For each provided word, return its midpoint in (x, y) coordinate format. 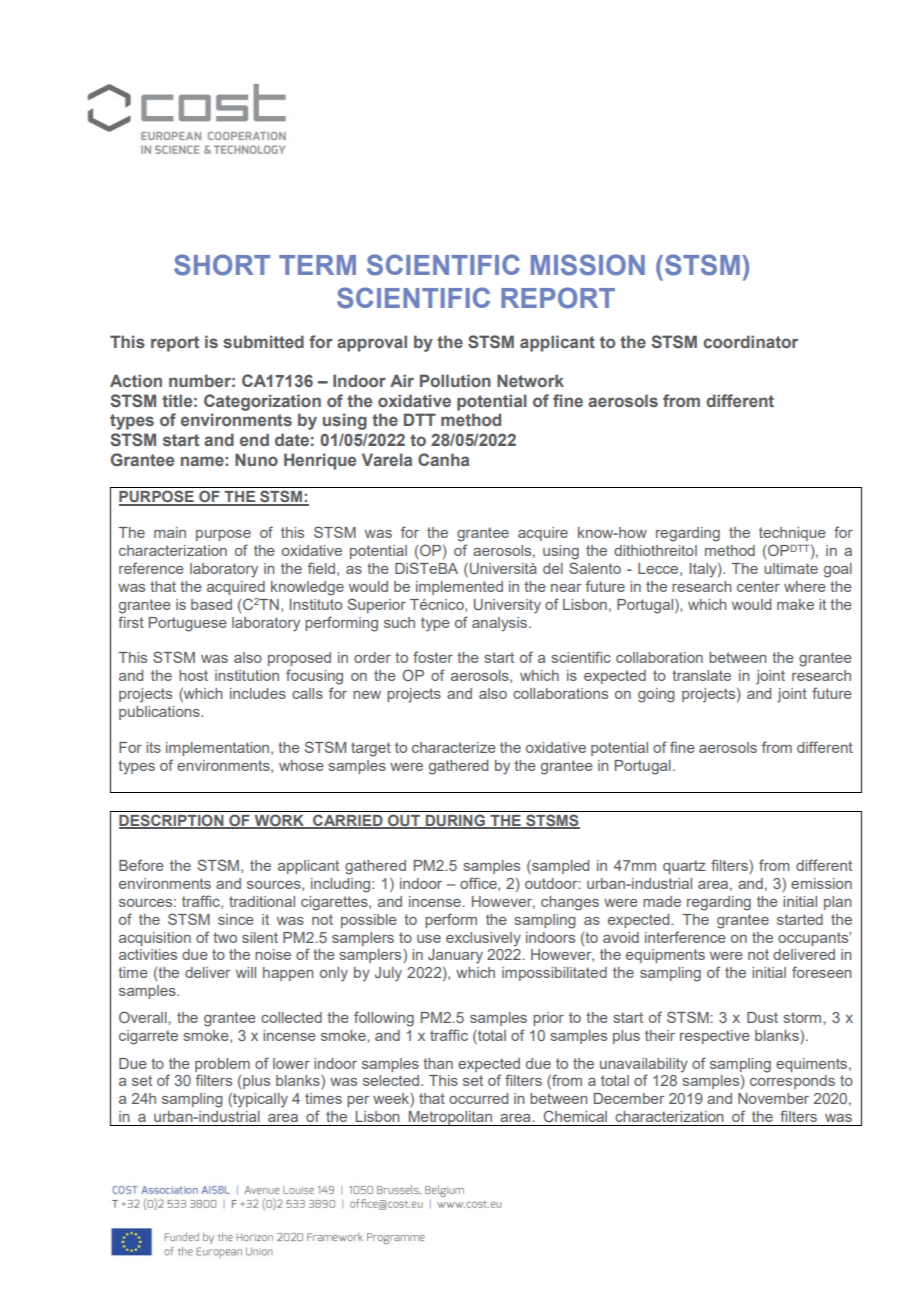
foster (433, 657)
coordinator (750, 341)
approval (372, 343)
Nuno (256, 459)
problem (222, 1065)
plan (837, 903)
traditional (262, 901)
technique (792, 534)
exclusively (483, 939)
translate (701, 675)
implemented (459, 588)
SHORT (222, 265)
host (193, 675)
